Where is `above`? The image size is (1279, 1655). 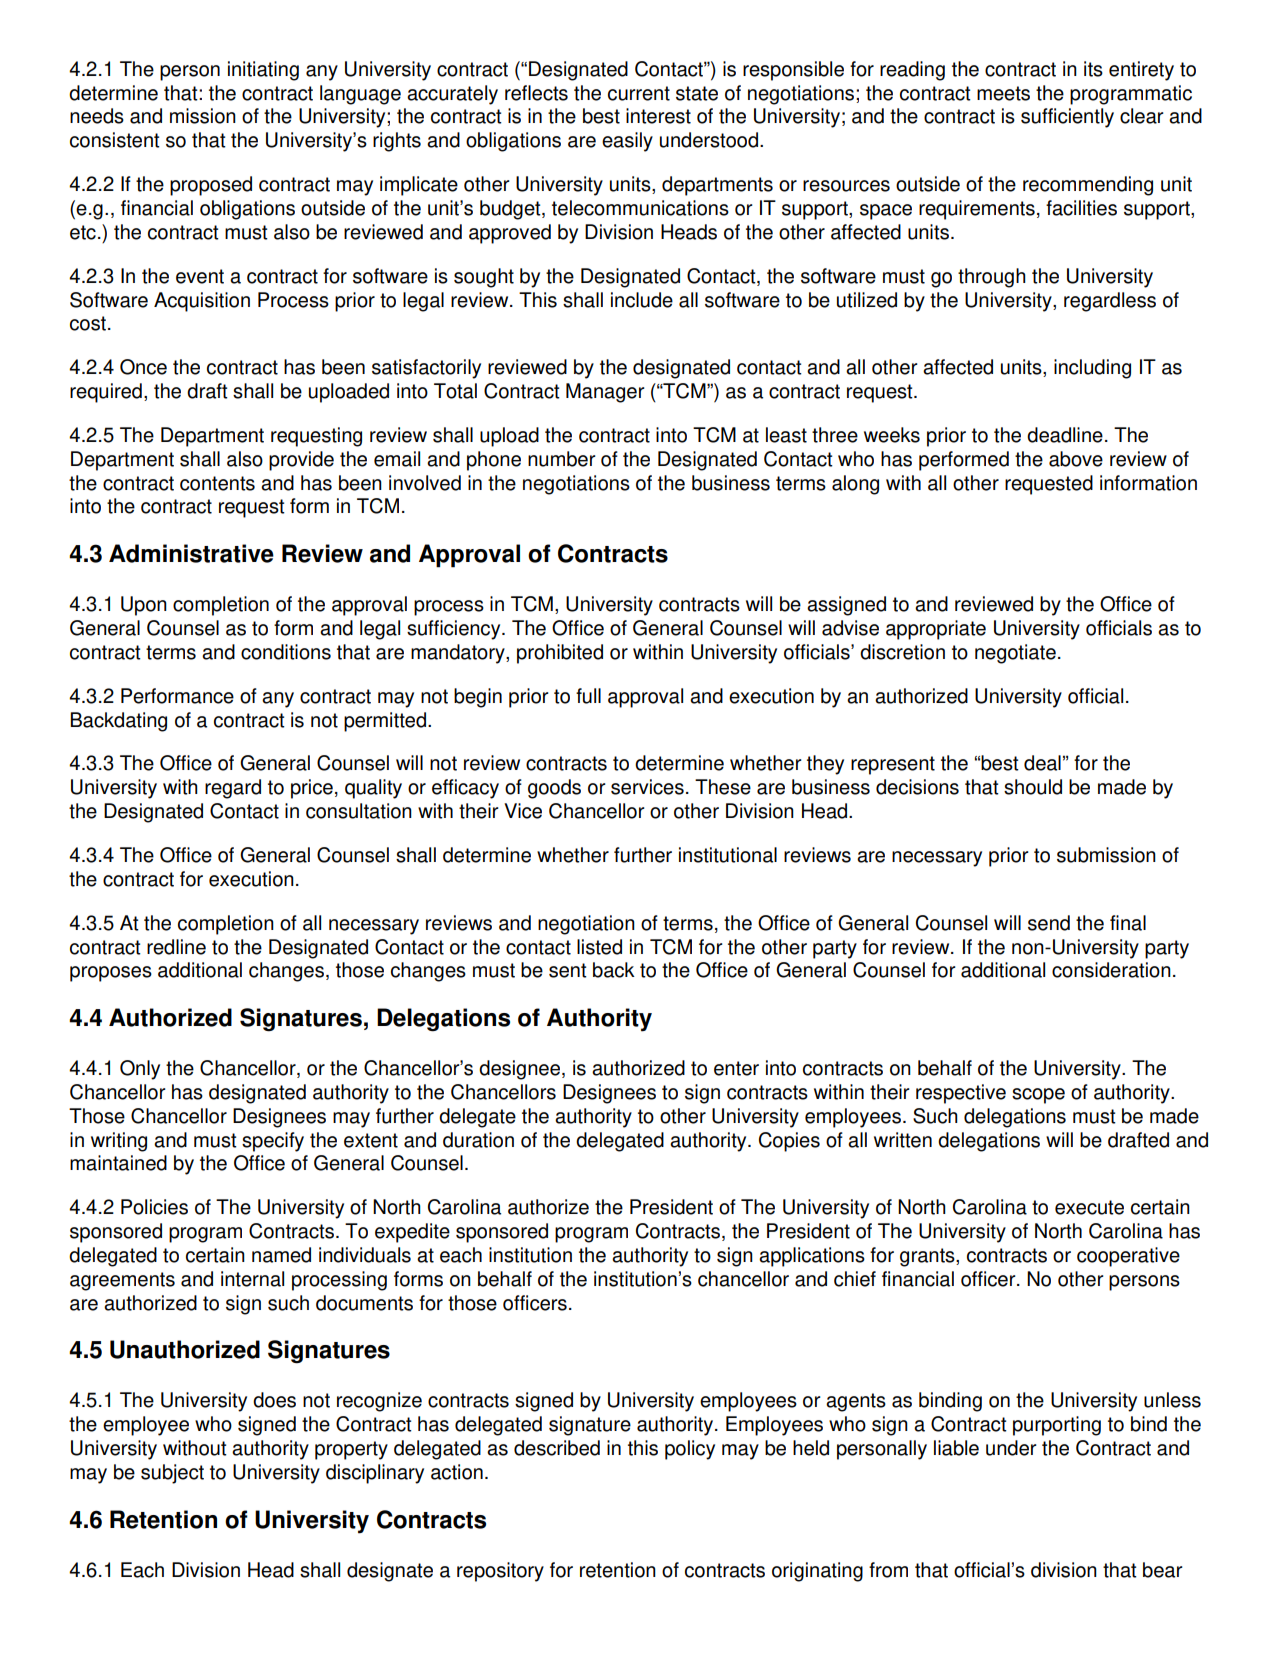
above is located at coordinates (1076, 459).
